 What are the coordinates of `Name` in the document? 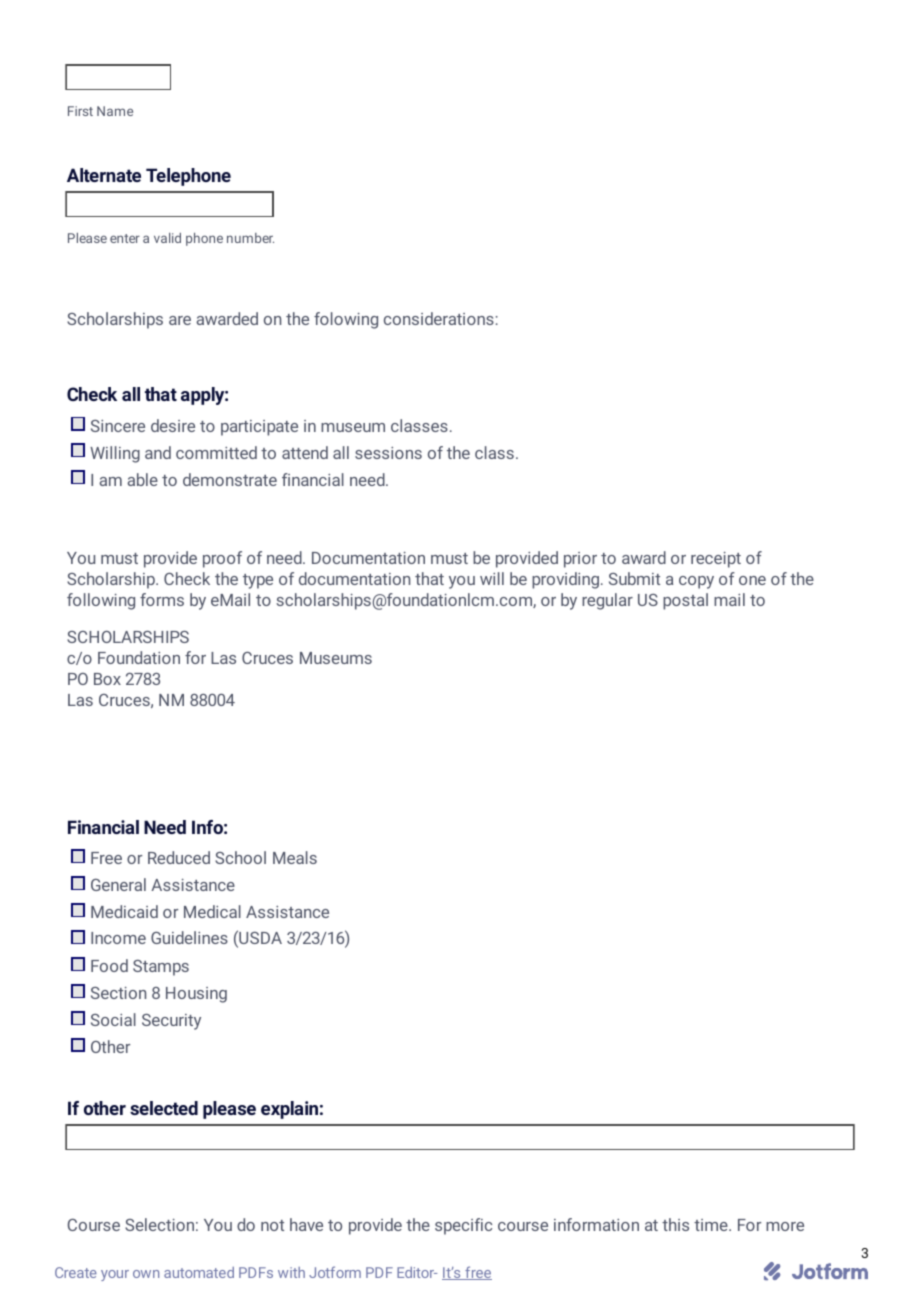 It's located at (115, 111).
